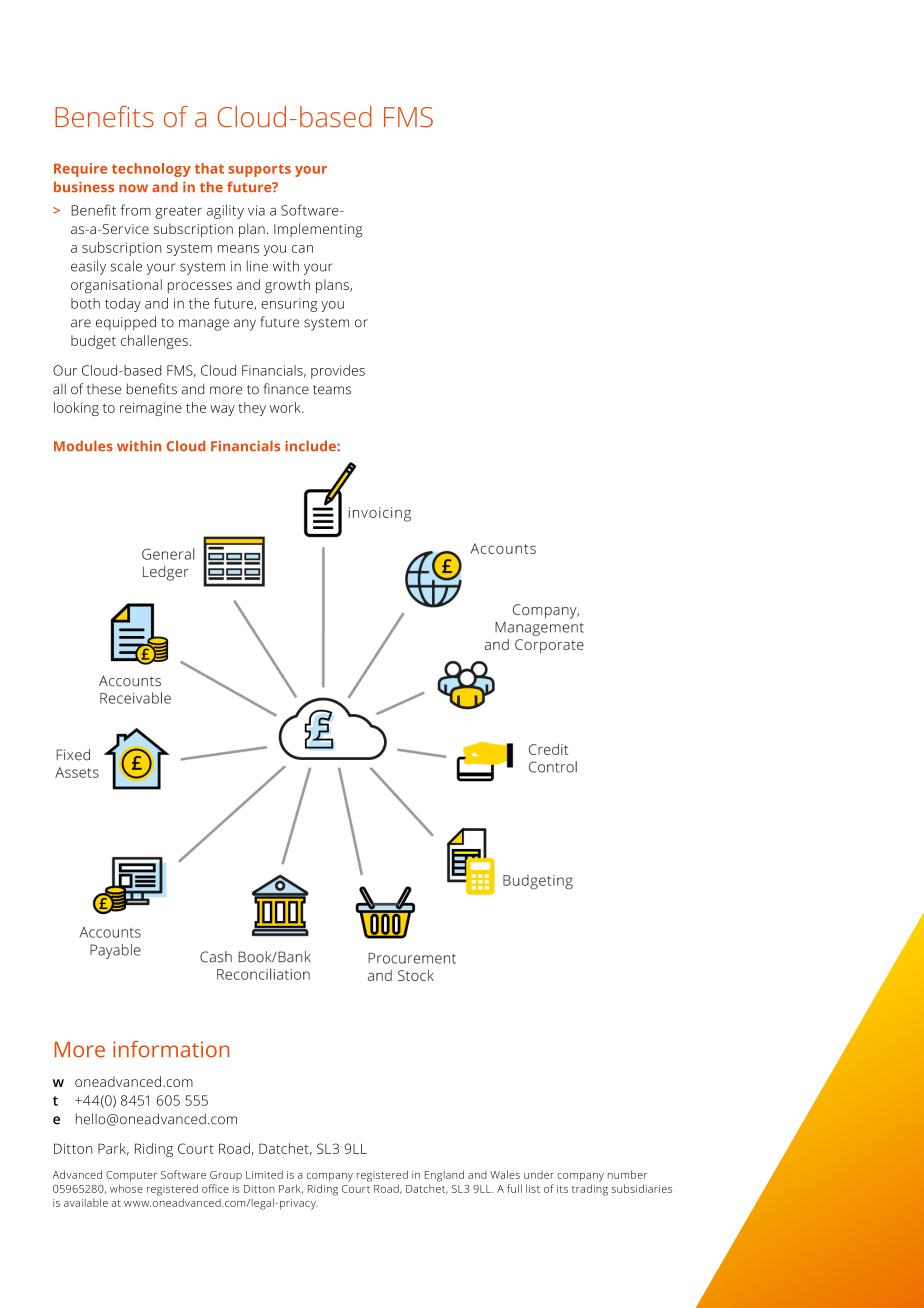  Describe the element at coordinates (318, 230) in the screenshot. I see `Implementing` at that location.
